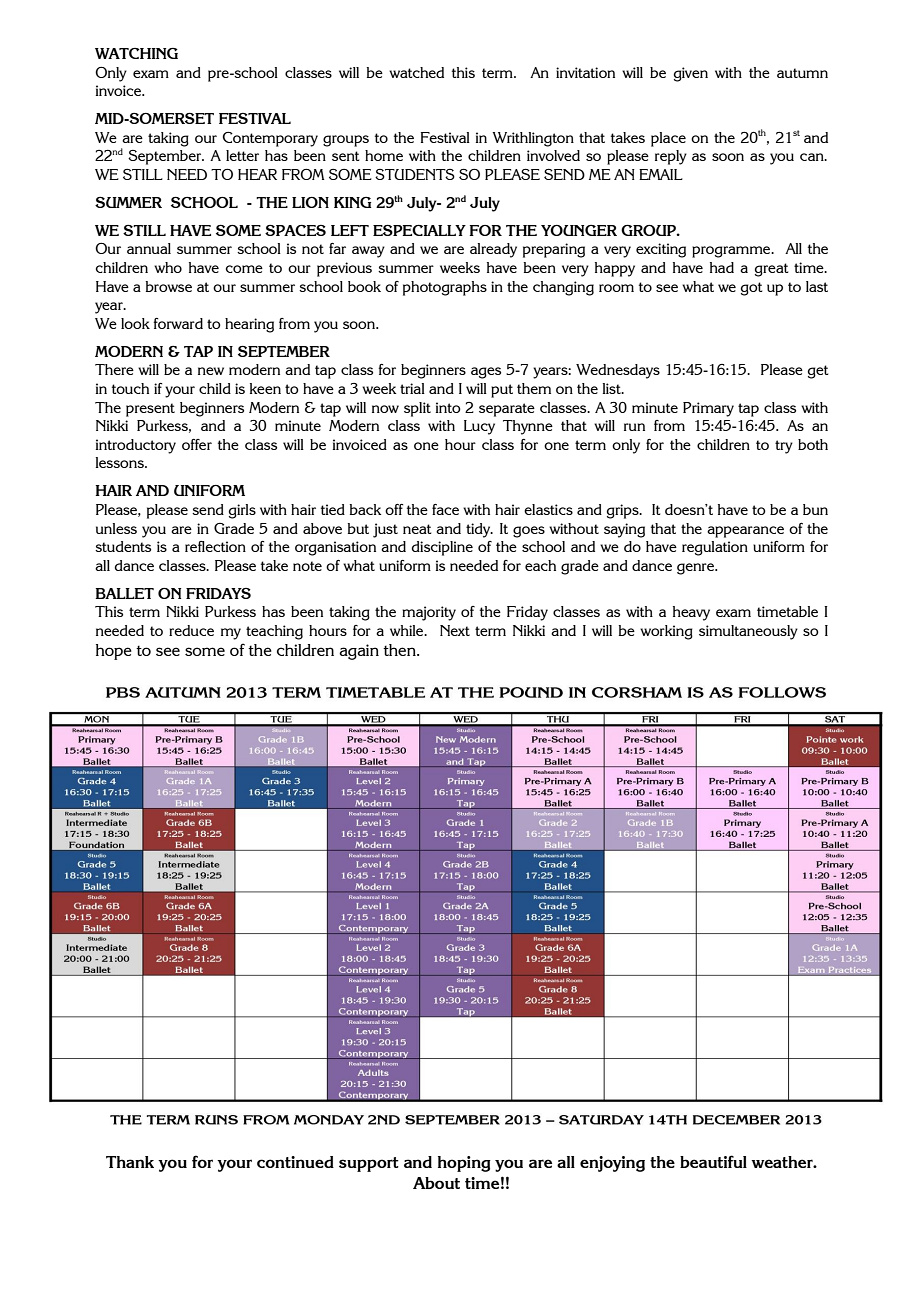  What do you see at coordinates (691, 613) in the document?
I see `heavy` at bounding box center [691, 613].
